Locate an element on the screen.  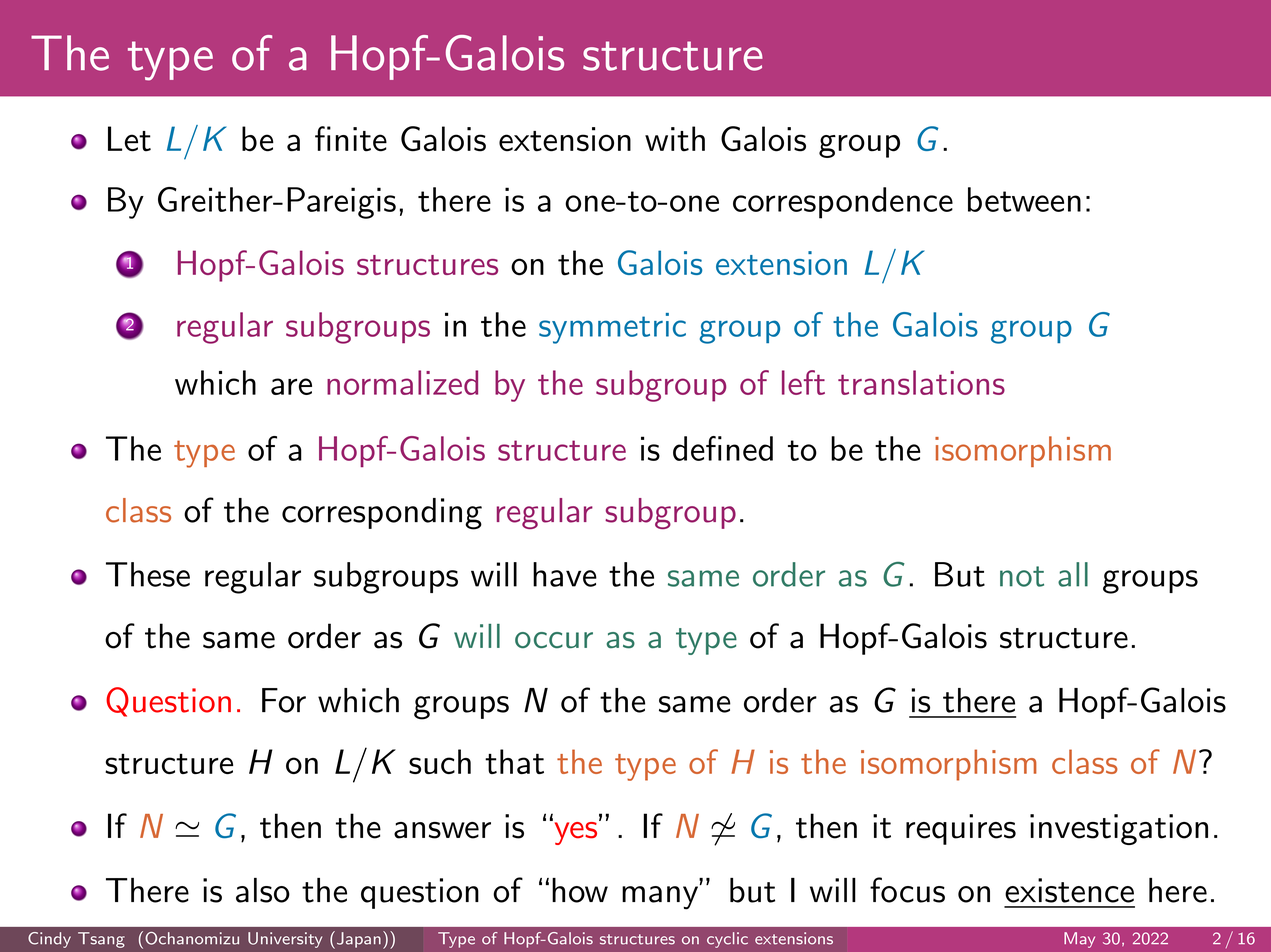
Tsang is located at coordinates (101, 940).
